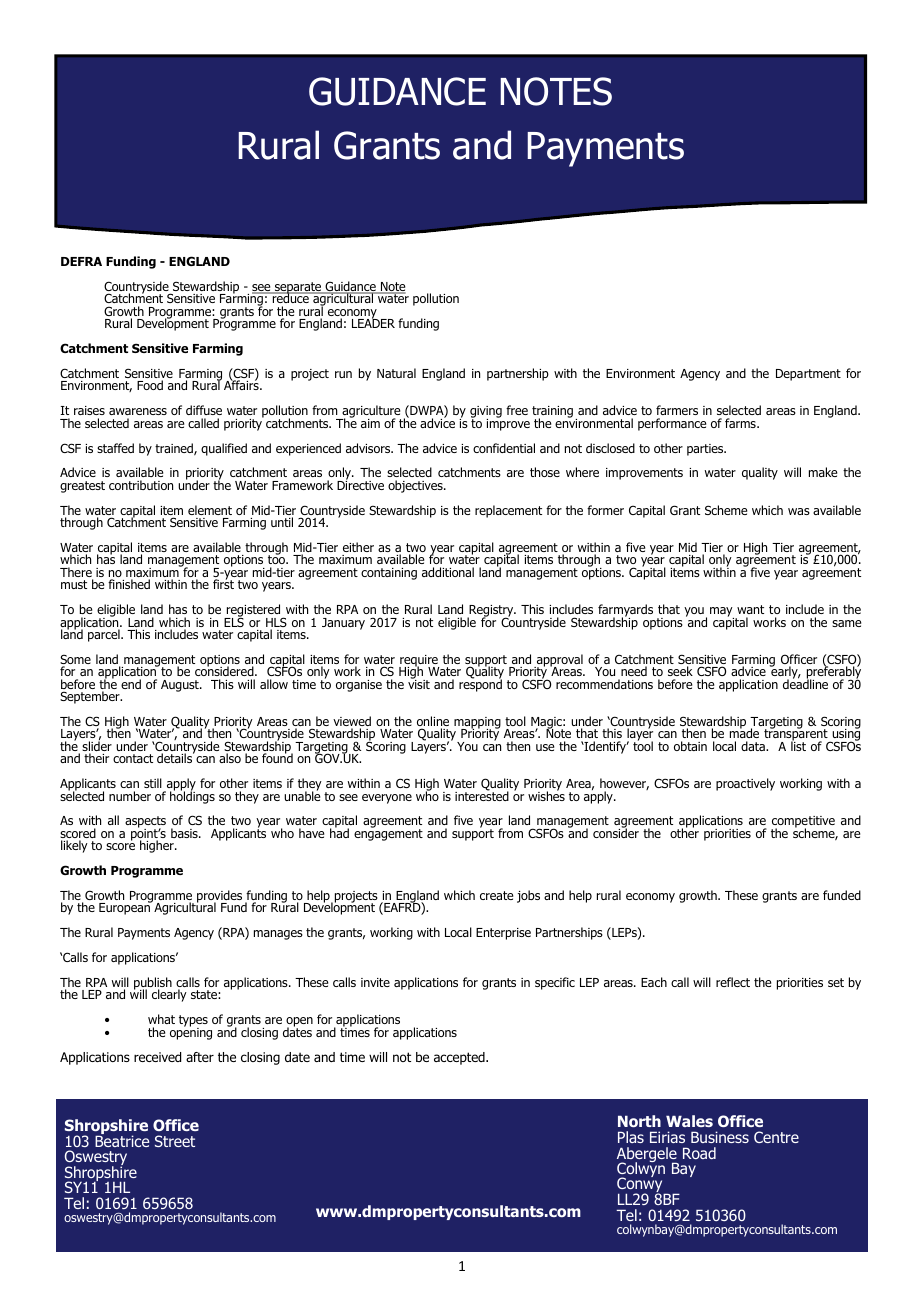  What do you see at coordinates (175, 1141) in the image?
I see `Street` at bounding box center [175, 1141].
